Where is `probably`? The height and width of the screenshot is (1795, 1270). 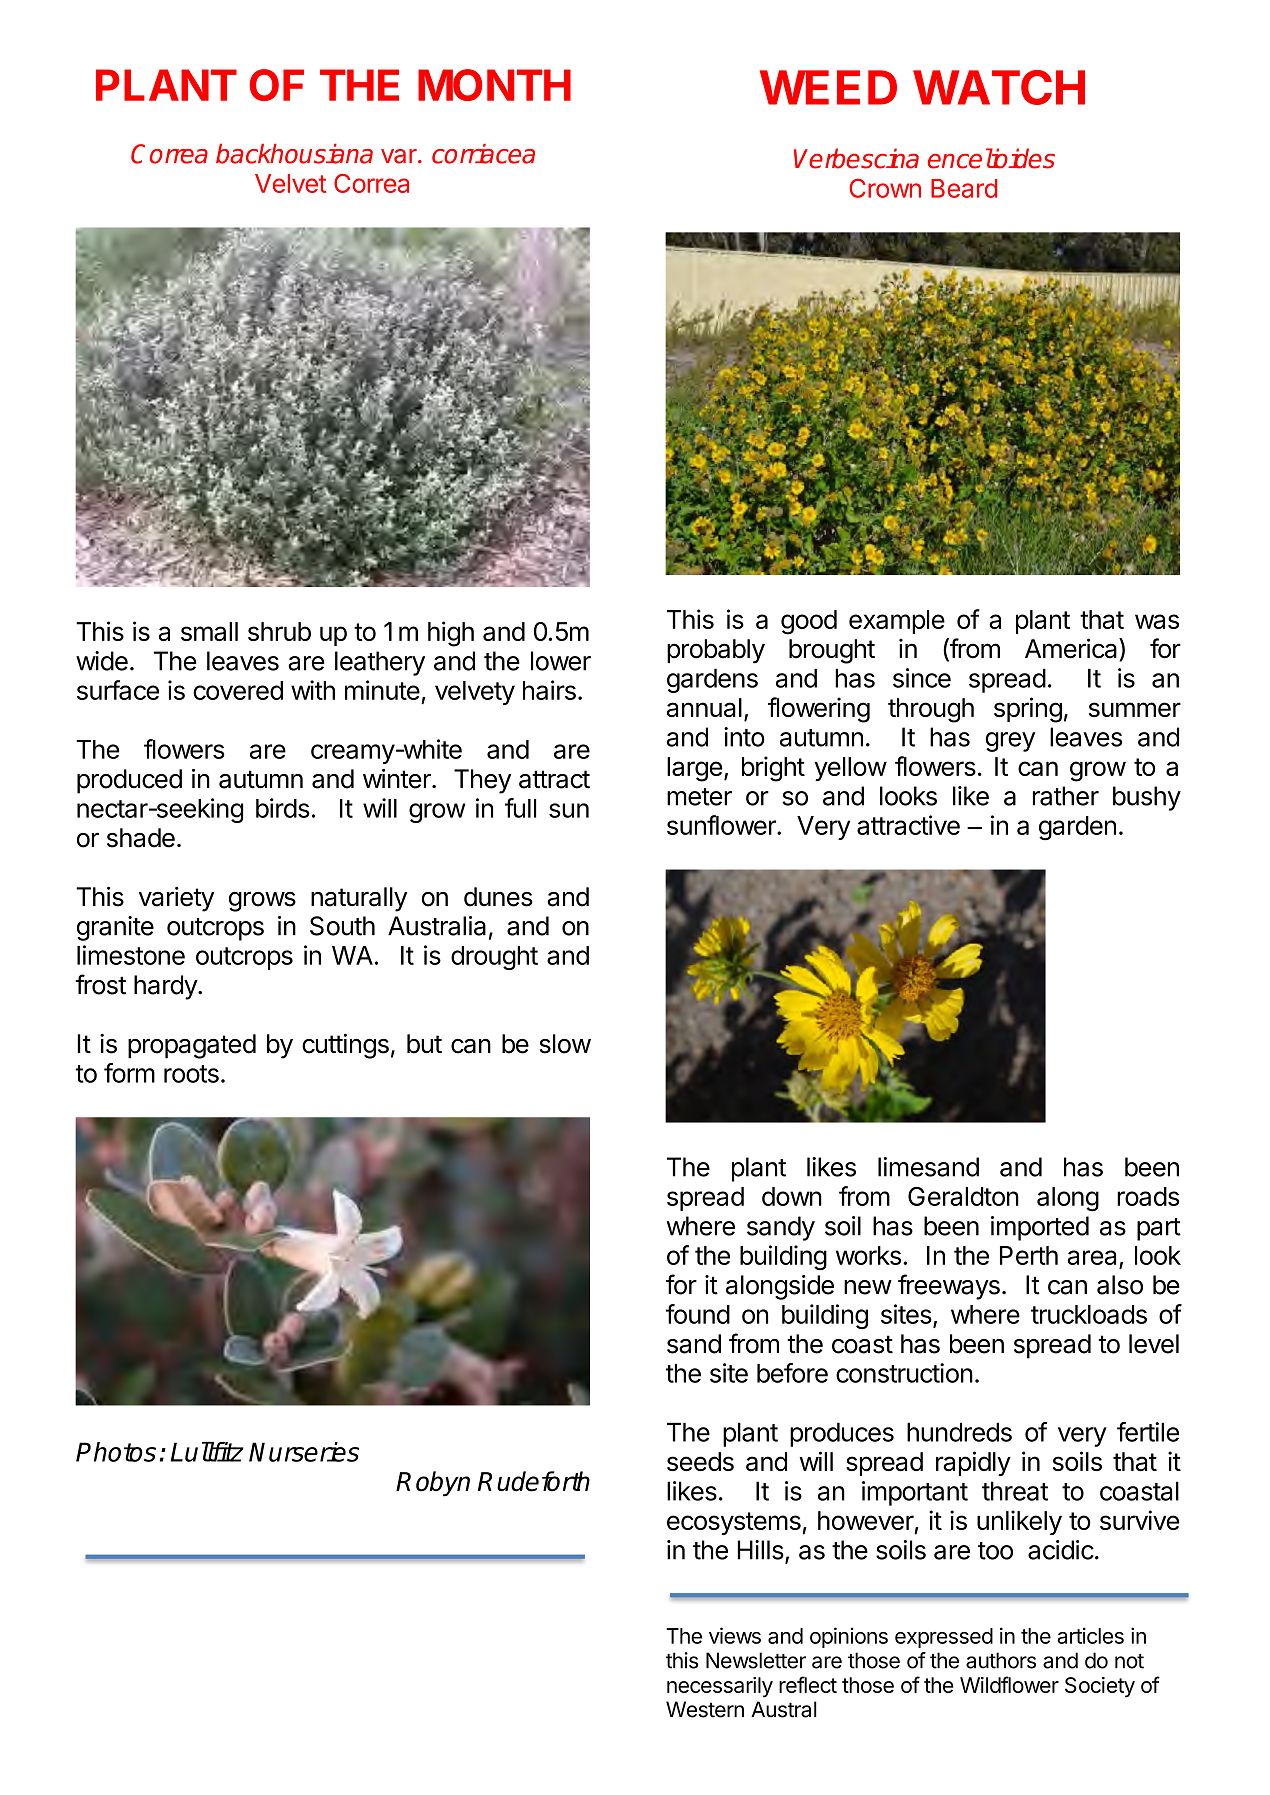 probably is located at coordinates (716, 651).
